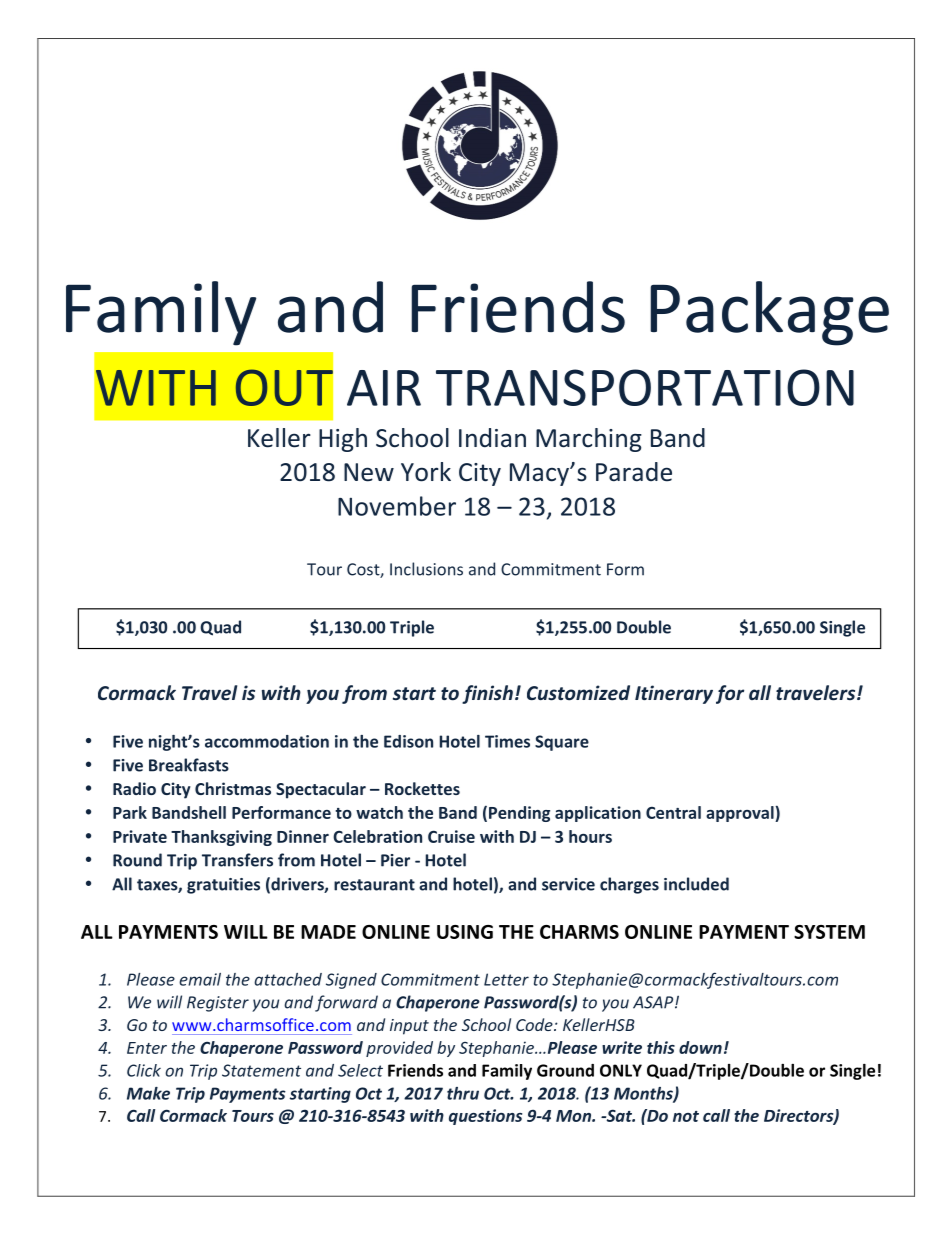  I want to click on accommodation, so click(267, 741).
